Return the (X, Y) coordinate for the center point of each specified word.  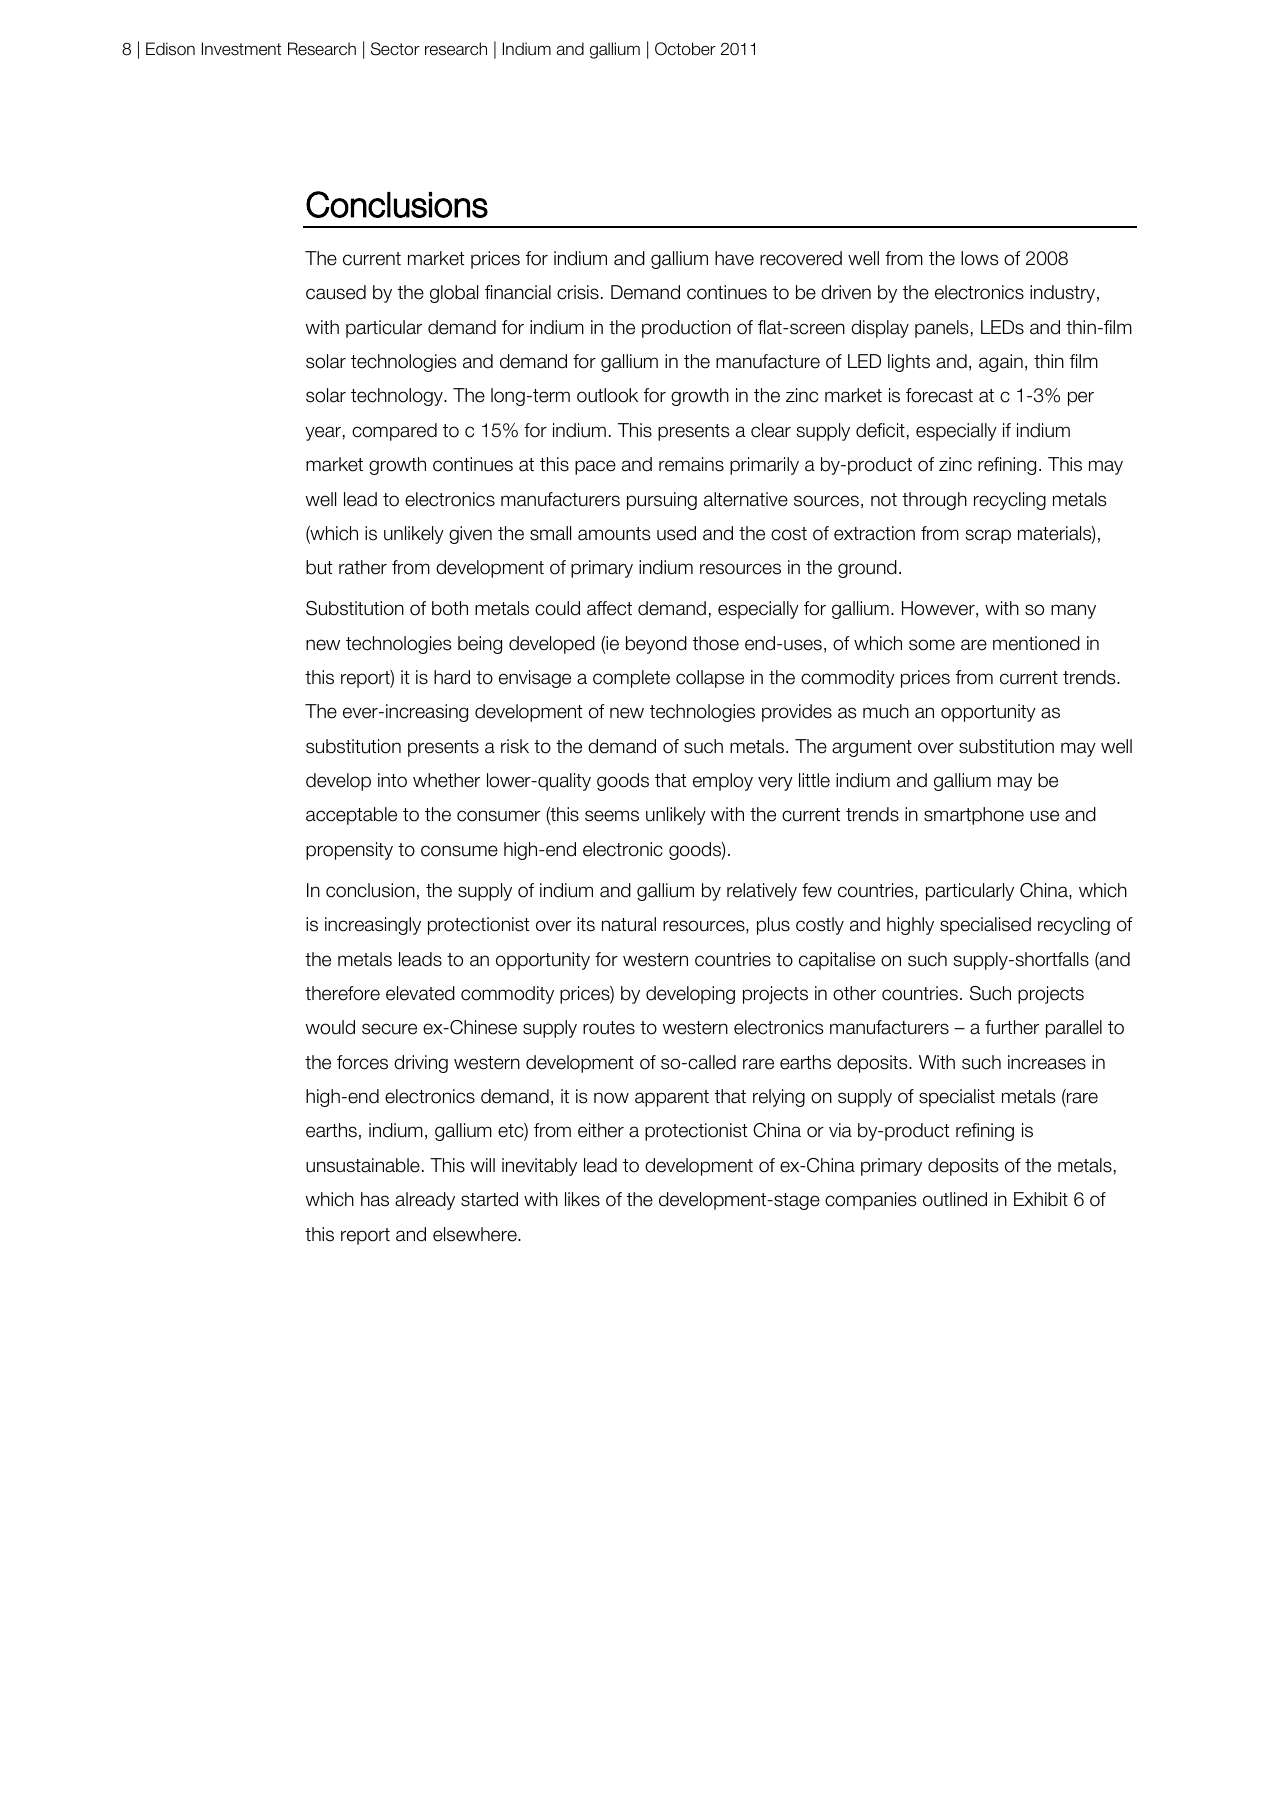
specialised (985, 926)
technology (398, 397)
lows (980, 258)
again (1001, 363)
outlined (955, 1199)
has (375, 1199)
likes (582, 1199)
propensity (349, 851)
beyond (656, 645)
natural (629, 924)
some (932, 645)
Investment (241, 49)
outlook (607, 395)
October (685, 49)
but (319, 567)
